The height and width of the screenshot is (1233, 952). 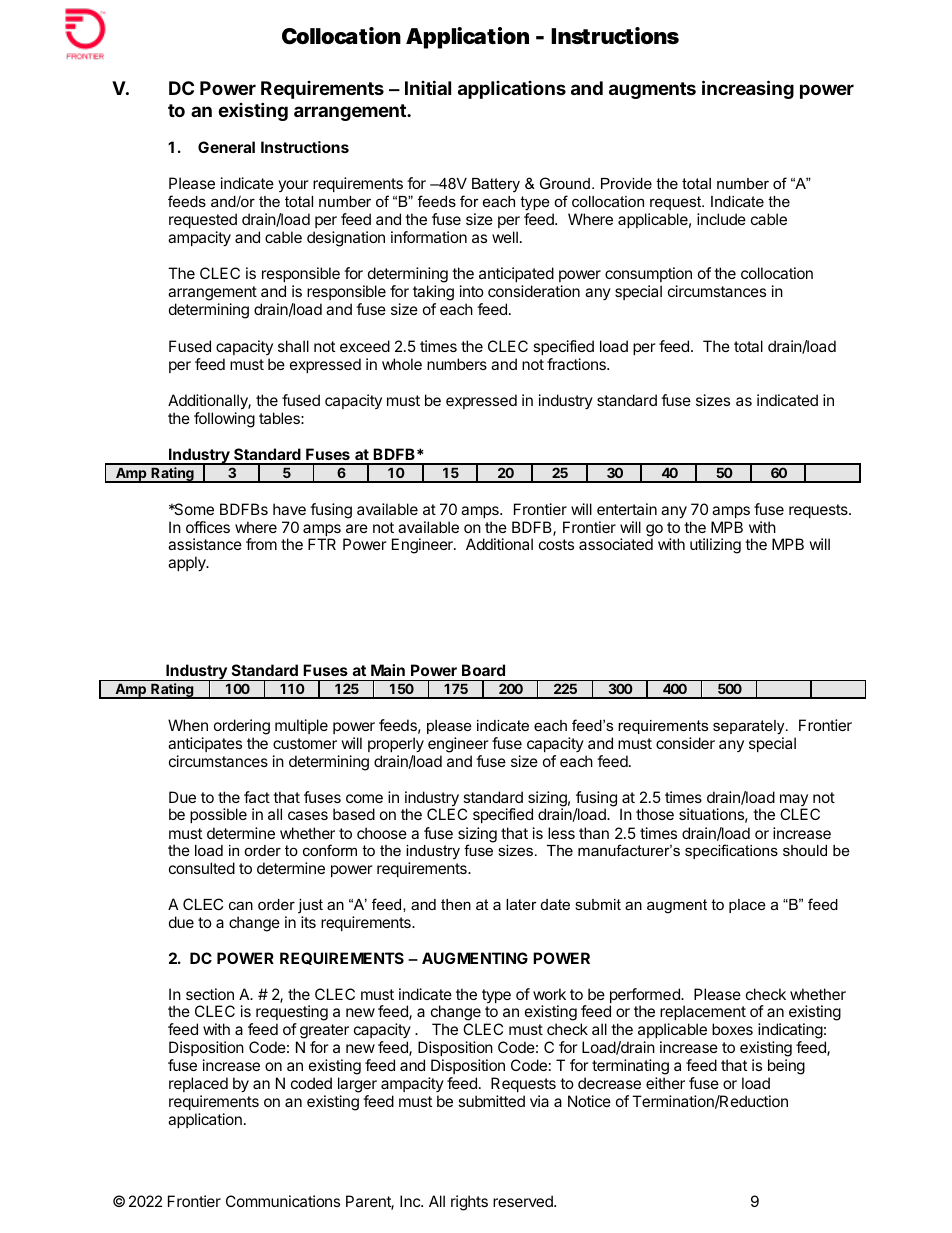 I want to click on increasing, so click(x=748, y=89).
